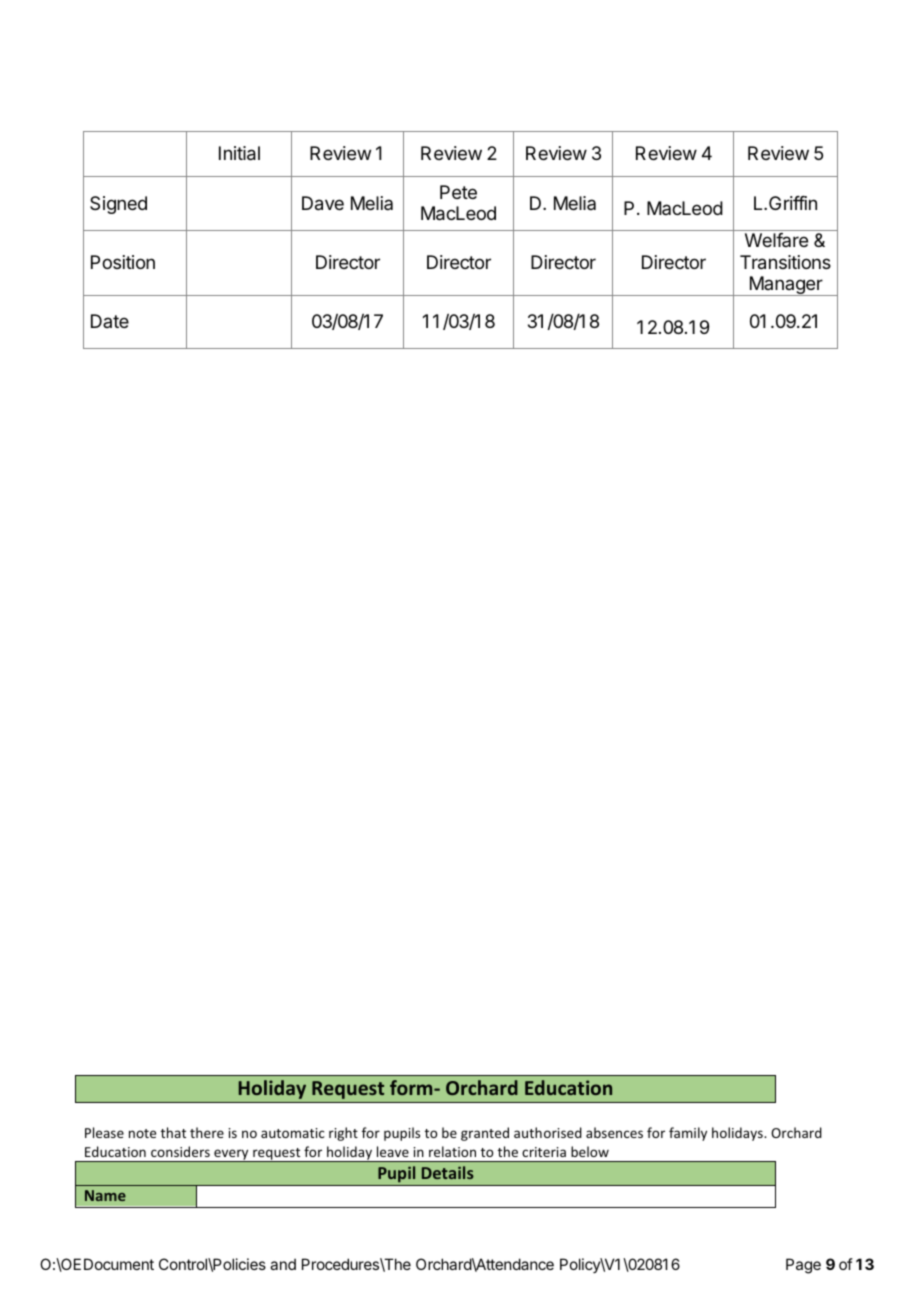 This image has height=1308, width=924. Describe the element at coordinates (323, 203) in the image. I see `Dave` at that location.
